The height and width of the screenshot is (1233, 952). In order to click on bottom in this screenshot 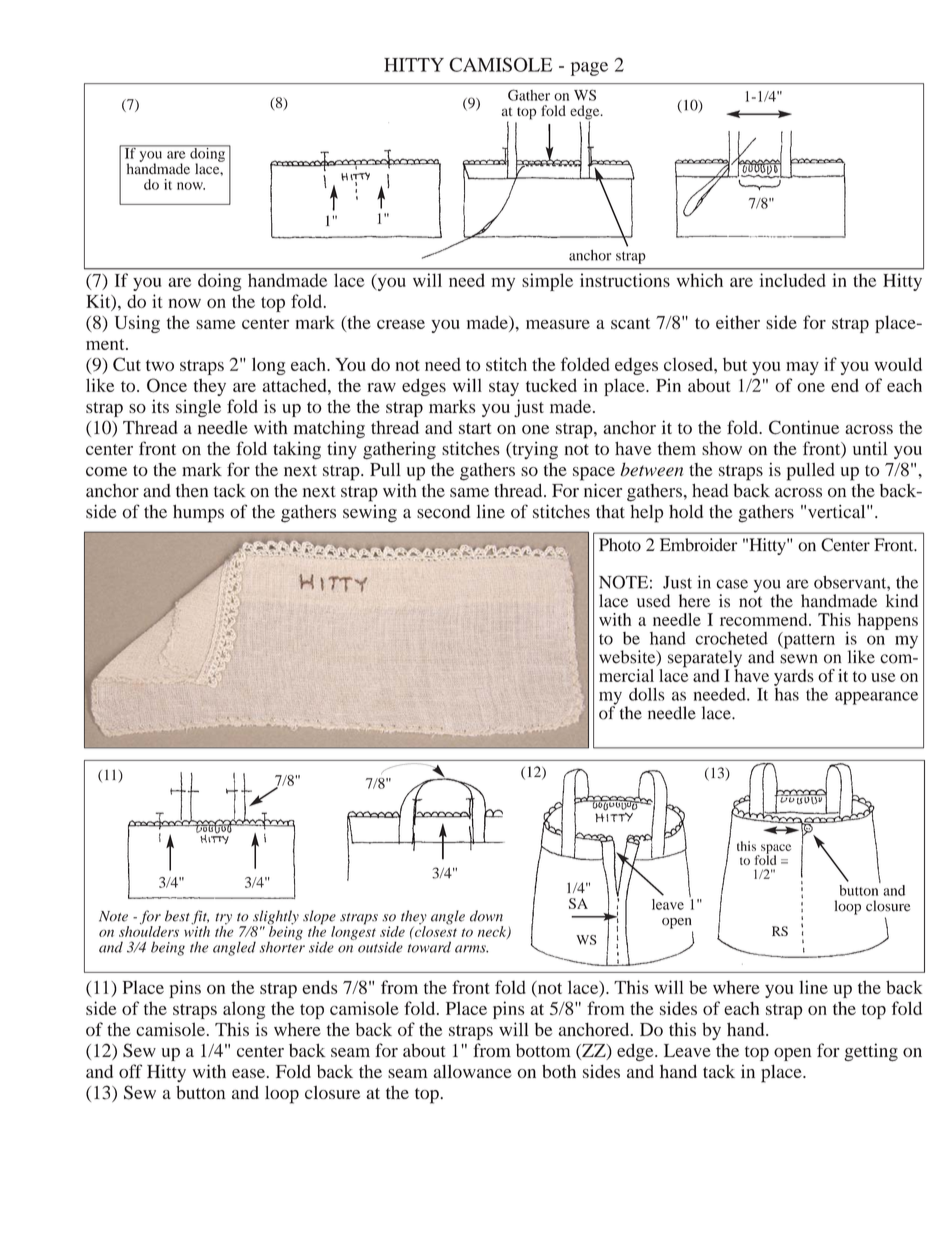, I will do `click(543, 1050)`.
